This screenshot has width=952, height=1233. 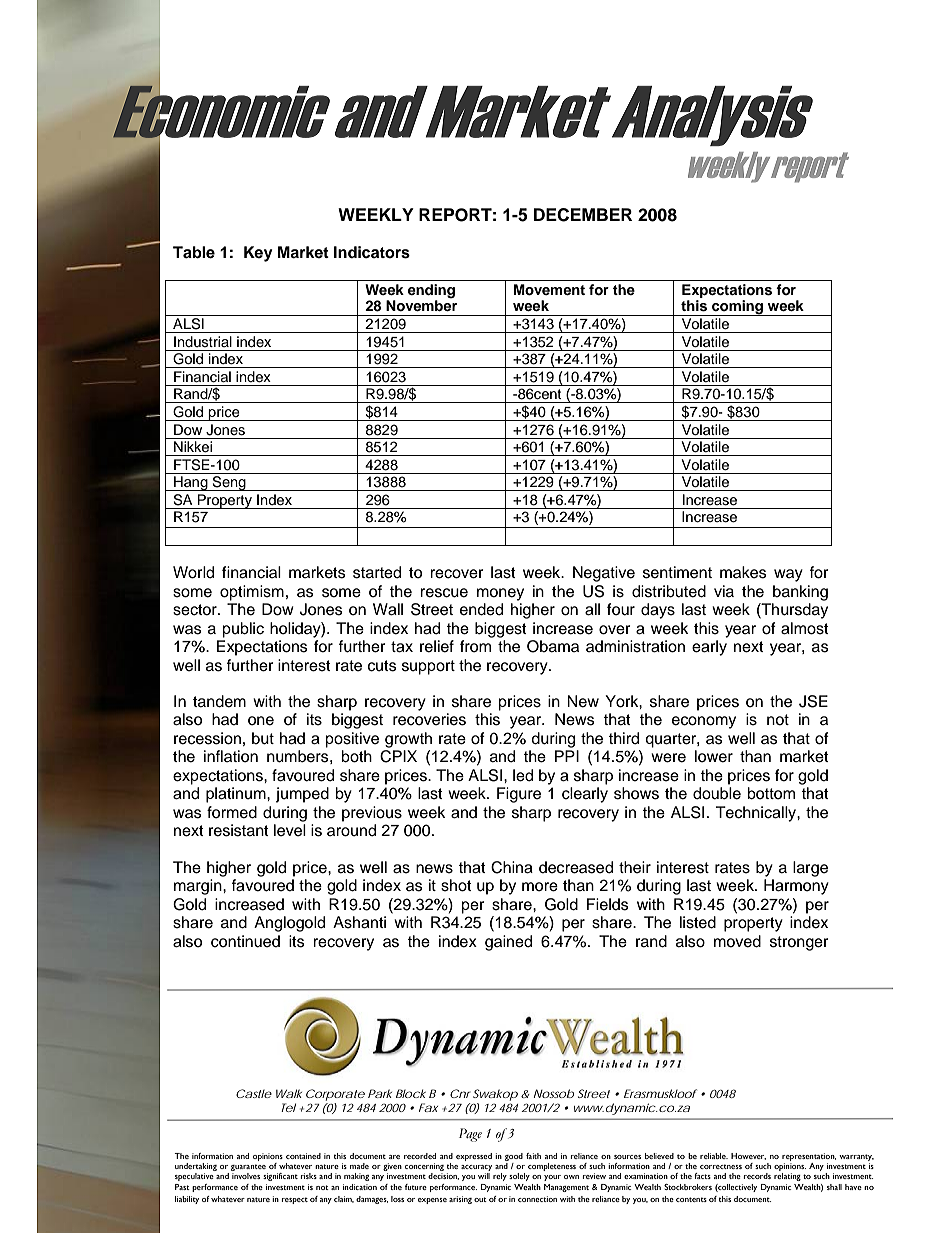 What do you see at coordinates (567, 756) in the screenshot?
I see `PPI` at bounding box center [567, 756].
